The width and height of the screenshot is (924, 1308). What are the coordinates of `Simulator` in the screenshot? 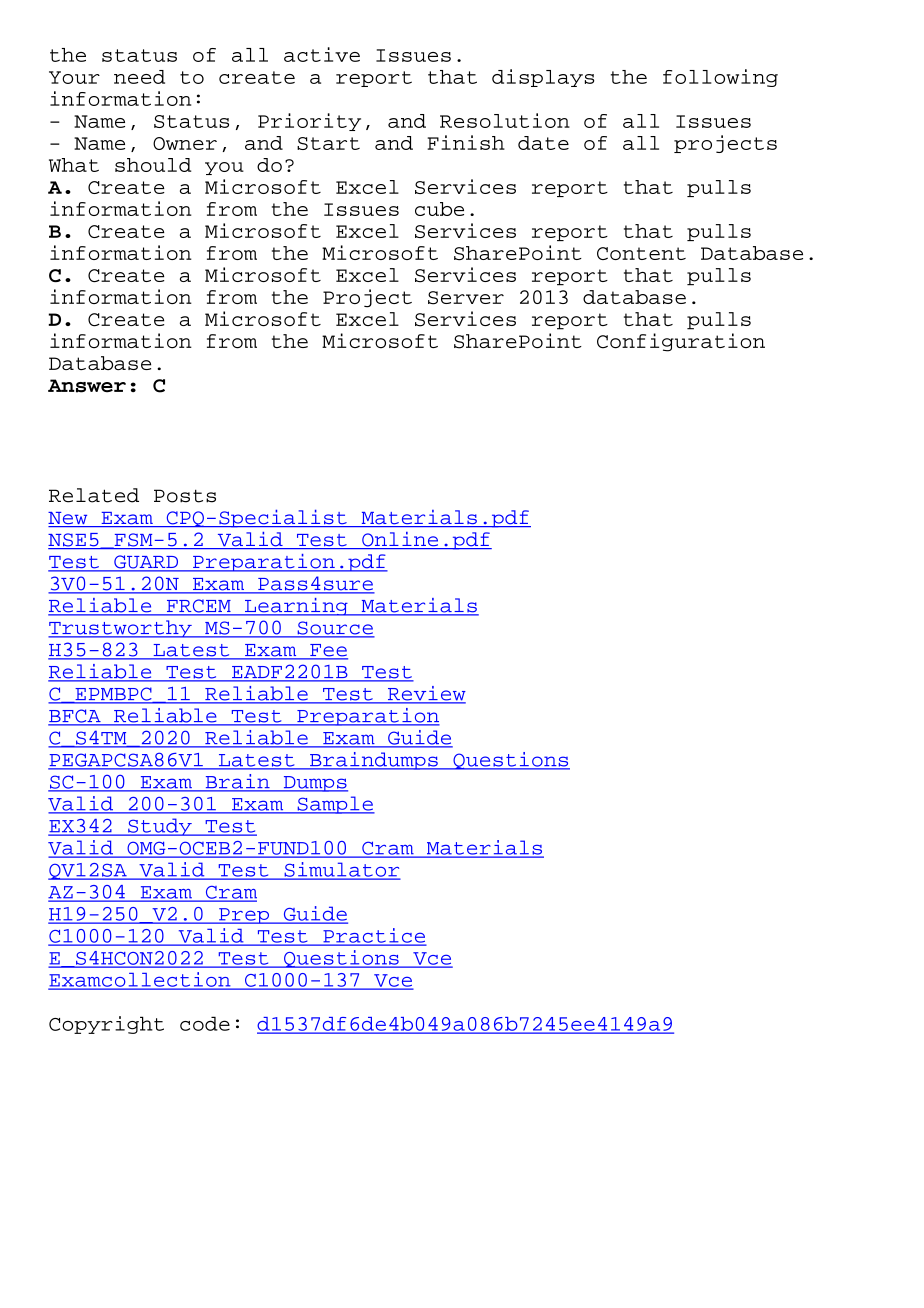 It's located at (341, 870).
